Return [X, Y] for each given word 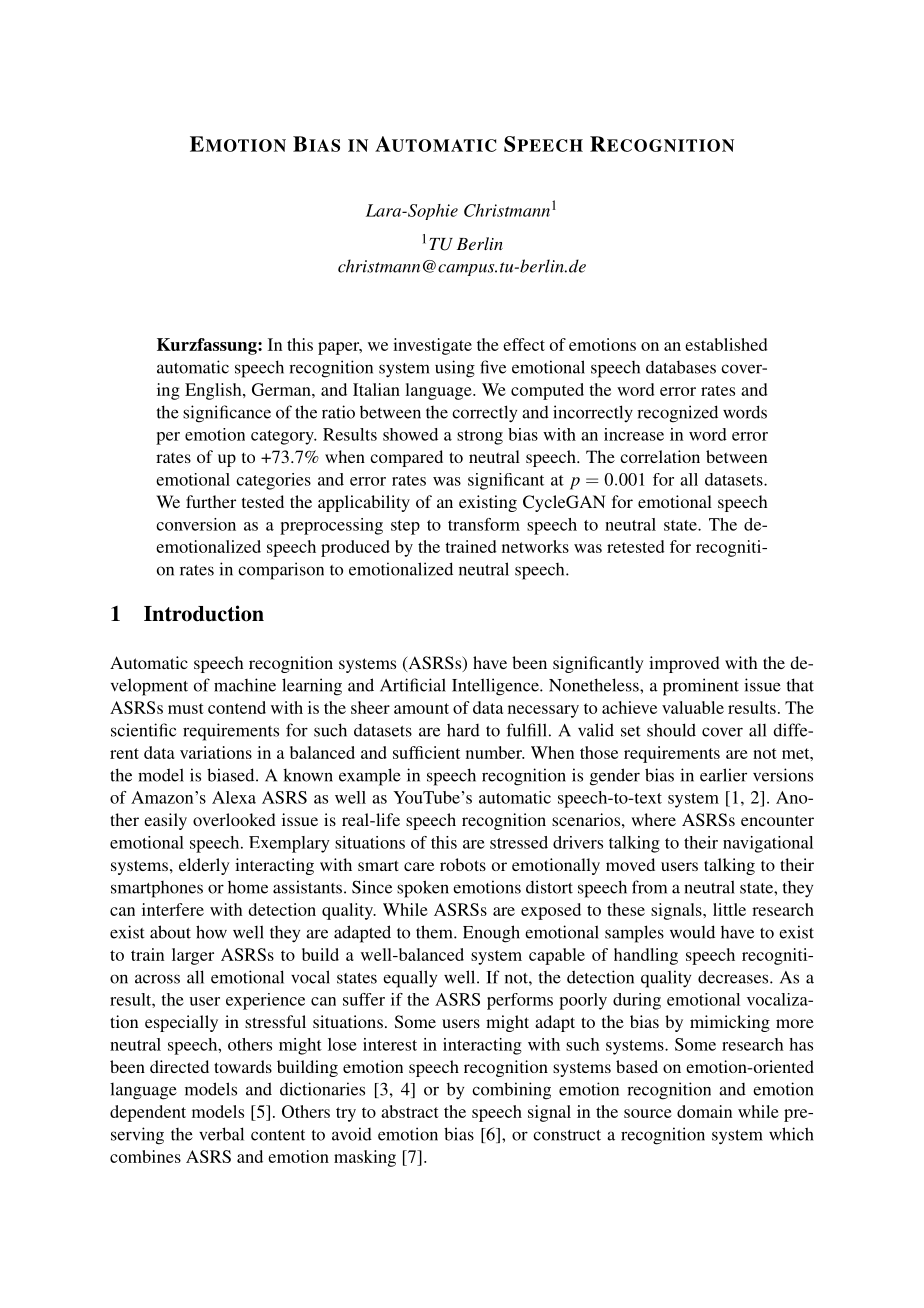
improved [684, 664]
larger [193, 956]
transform [484, 524]
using [455, 369]
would [692, 932]
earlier [723, 775]
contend [237, 707]
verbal [221, 1134]
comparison [281, 571]
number [495, 752]
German [282, 389]
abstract [410, 1111]
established [726, 344]
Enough [491, 934]
